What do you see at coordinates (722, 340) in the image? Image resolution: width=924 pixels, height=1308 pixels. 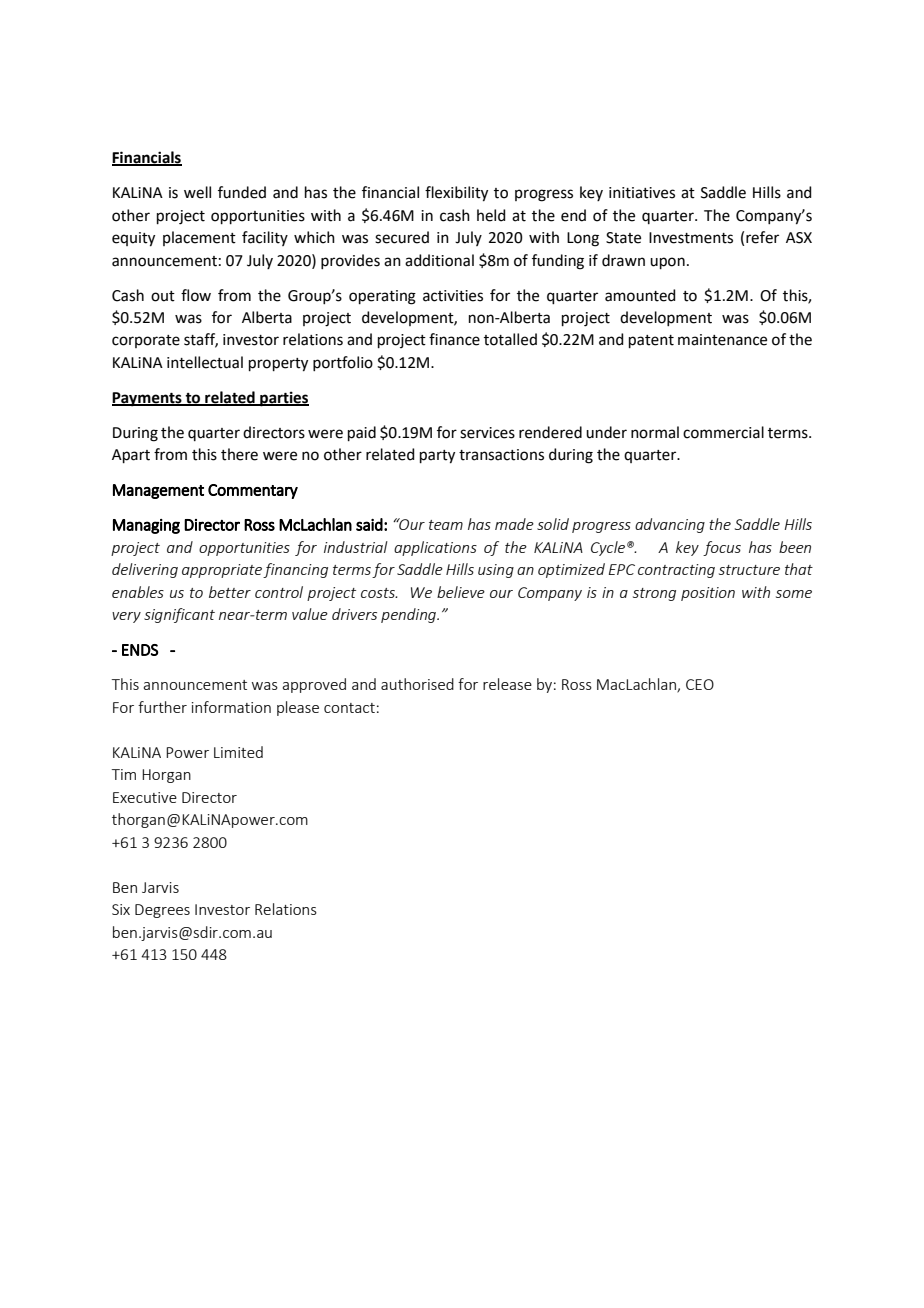 I see `maintenance` at bounding box center [722, 340].
